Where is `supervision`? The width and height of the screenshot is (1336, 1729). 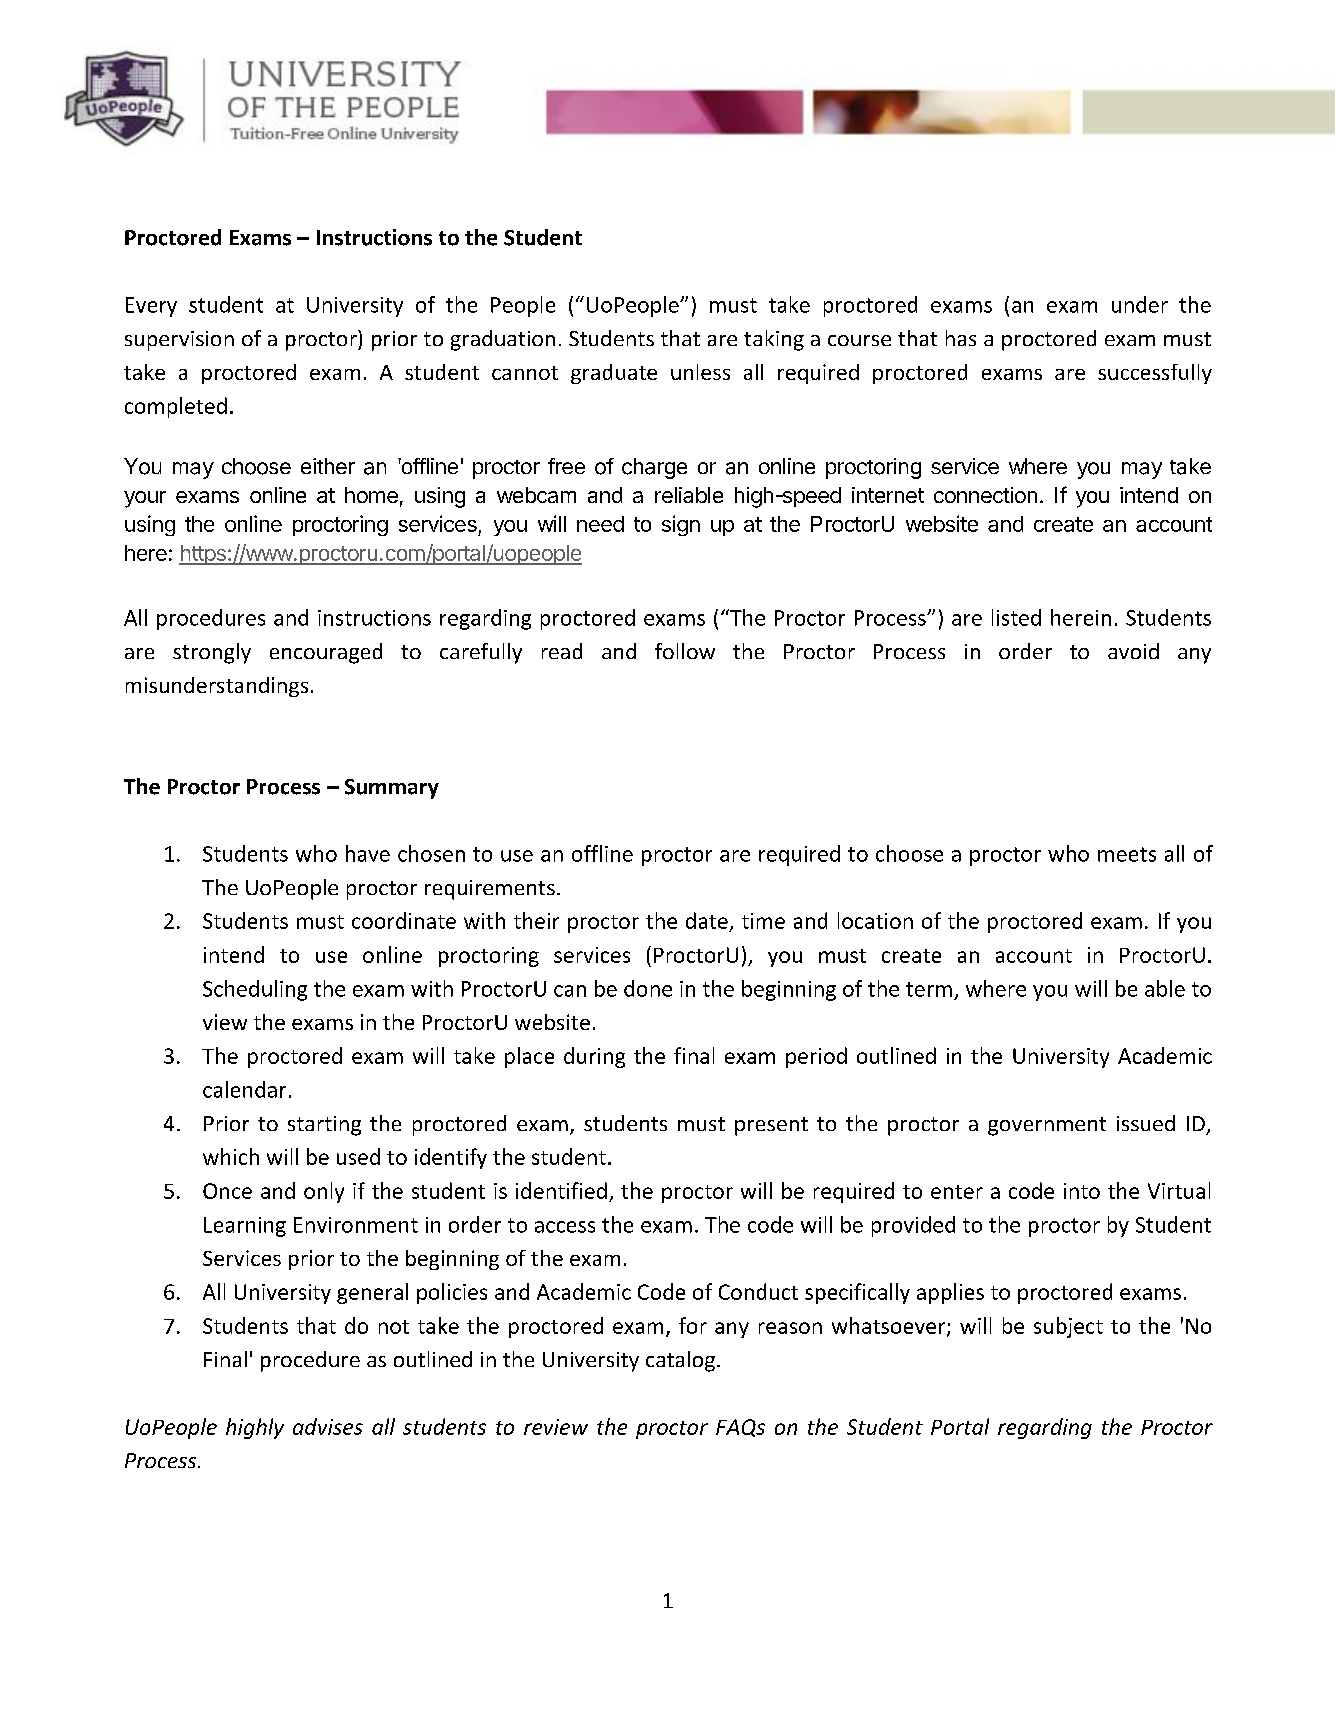
supervision is located at coordinates (179, 341).
